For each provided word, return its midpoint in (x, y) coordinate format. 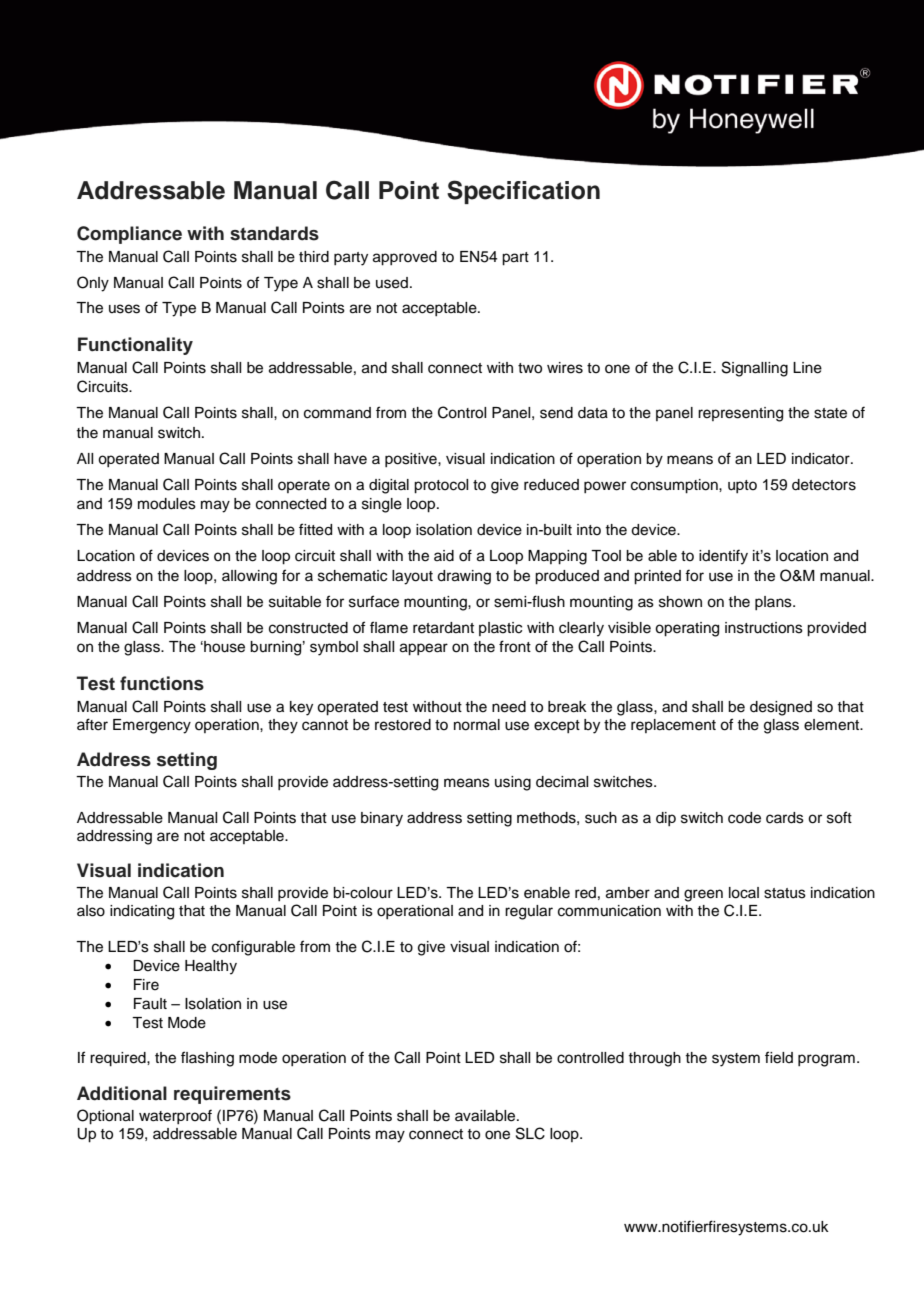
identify (723, 557)
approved (405, 258)
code (744, 818)
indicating (142, 912)
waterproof (175, 1116)
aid (444, 556)
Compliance (129, 235)
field (779, 1057)
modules (167, 504)
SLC (530, 1133)
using (513, 783)
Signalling (755, 369)
